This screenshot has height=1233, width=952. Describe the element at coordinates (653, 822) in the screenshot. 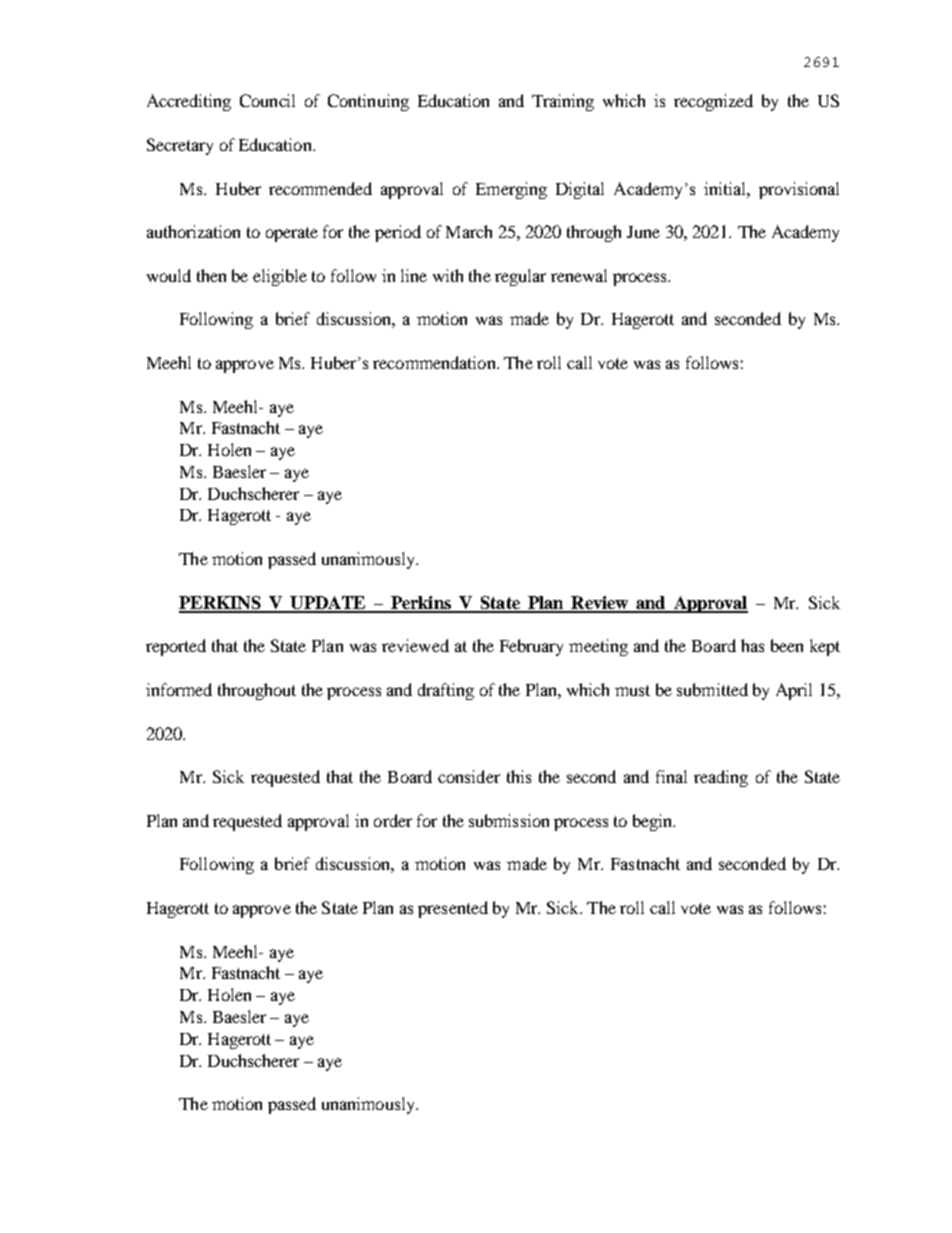

I see `begin` at that location.
